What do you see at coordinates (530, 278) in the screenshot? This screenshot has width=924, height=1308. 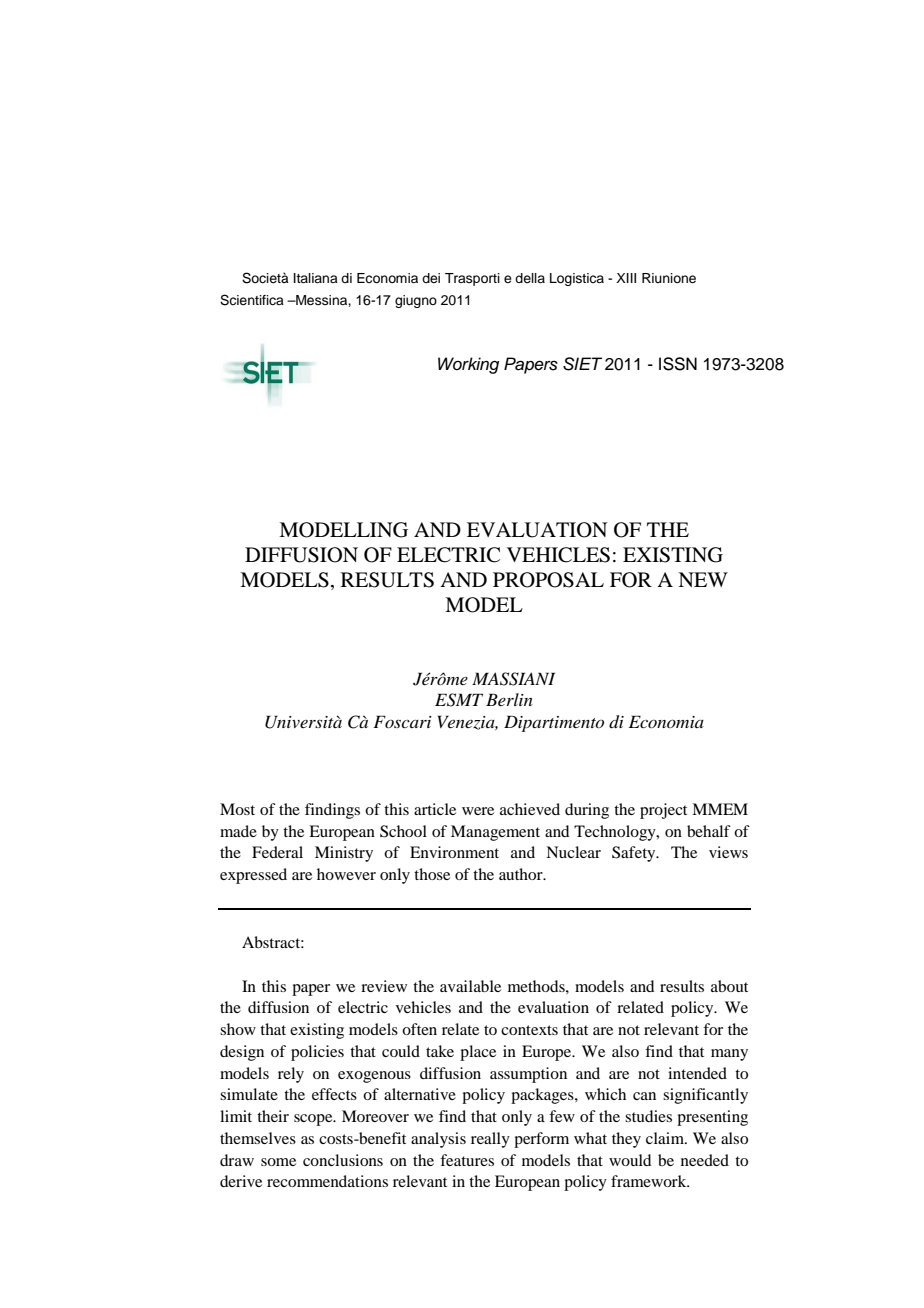 I see `della` at bounding box center [530, 278].
